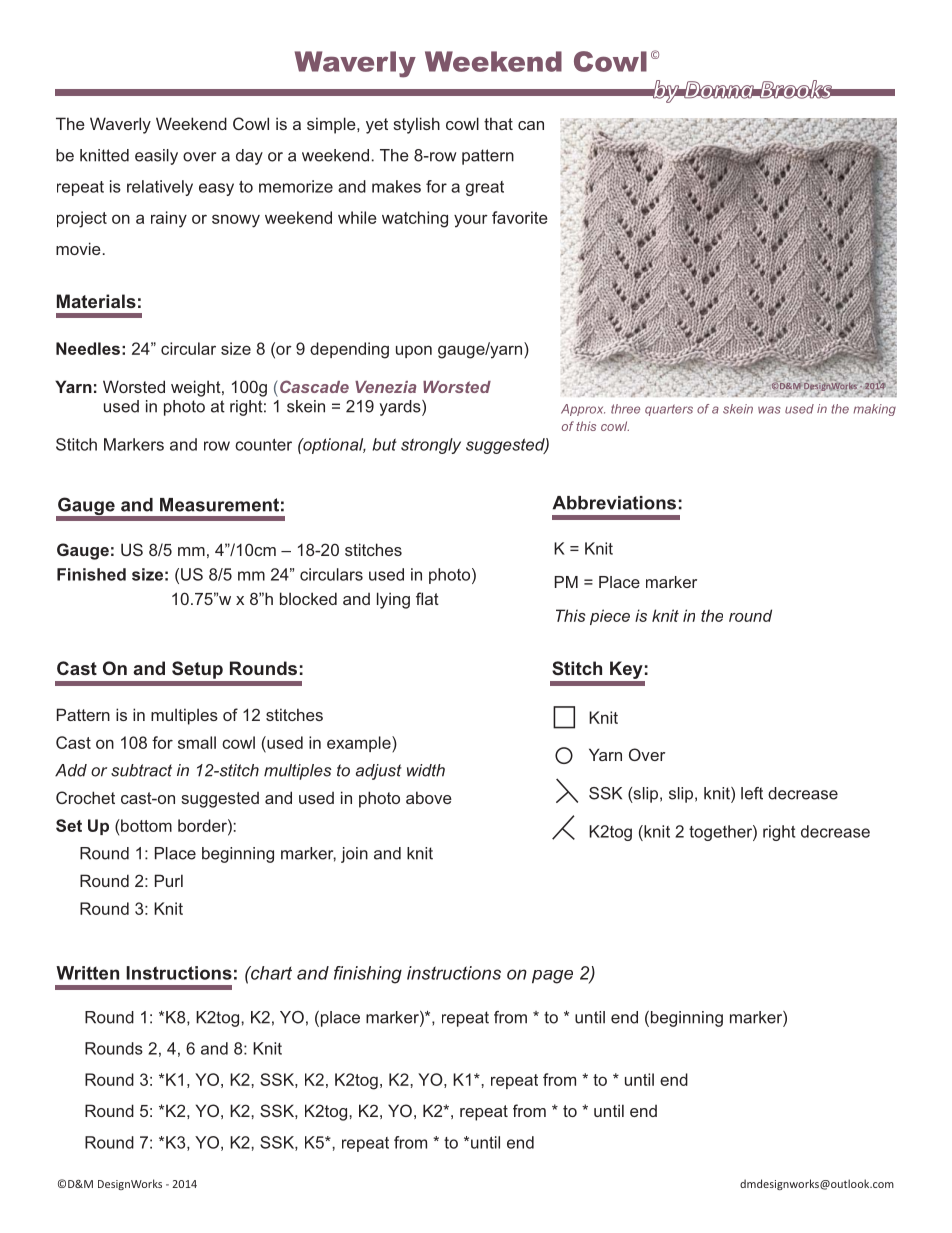 This screenshot has height=1233, width=952. Describe the element at coordinates (769, 410) in the screenshot. I see `was` at that location.
